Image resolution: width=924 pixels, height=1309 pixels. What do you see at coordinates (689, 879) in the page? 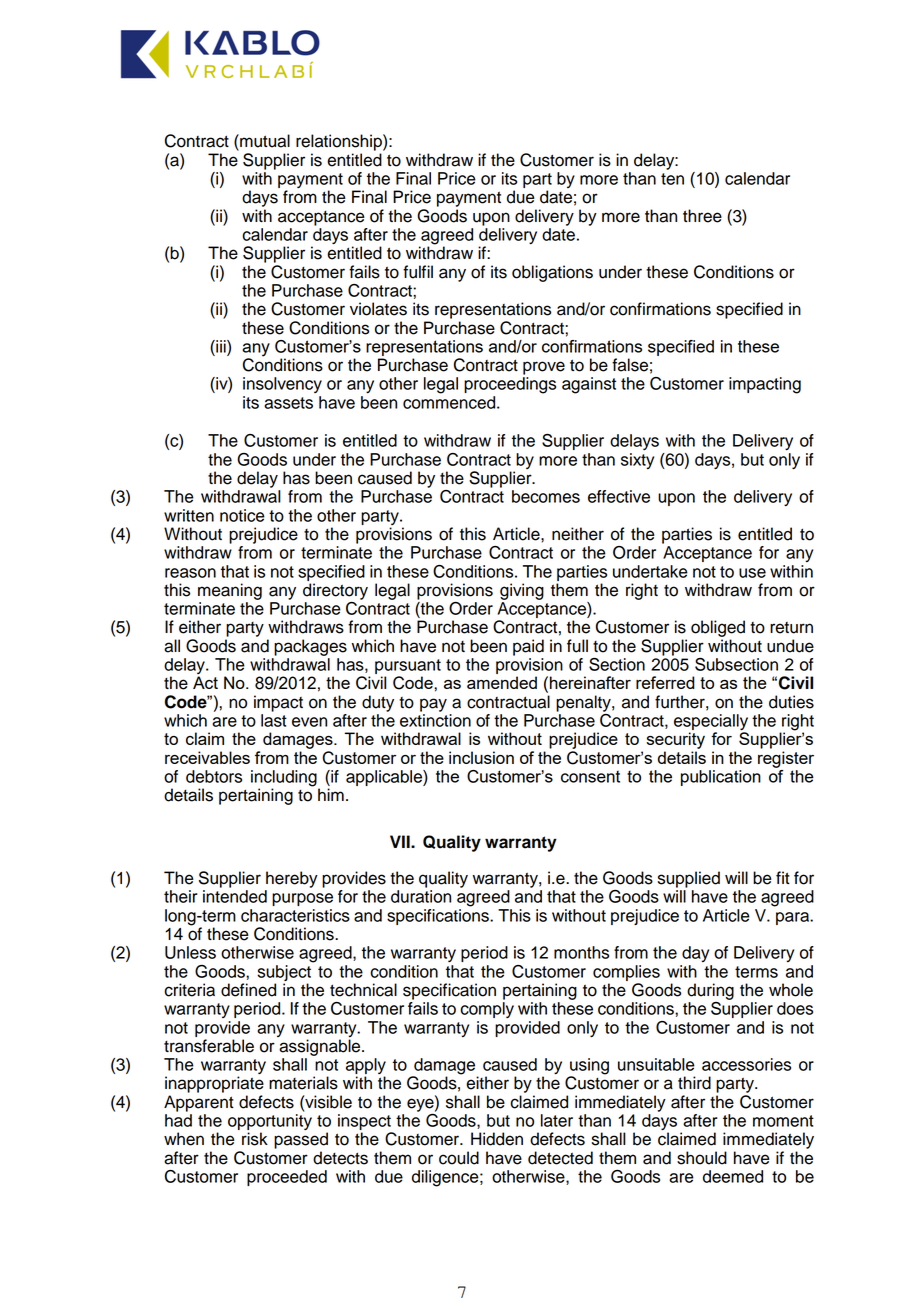
I see `supplied` at bounding box center [689, 879].
